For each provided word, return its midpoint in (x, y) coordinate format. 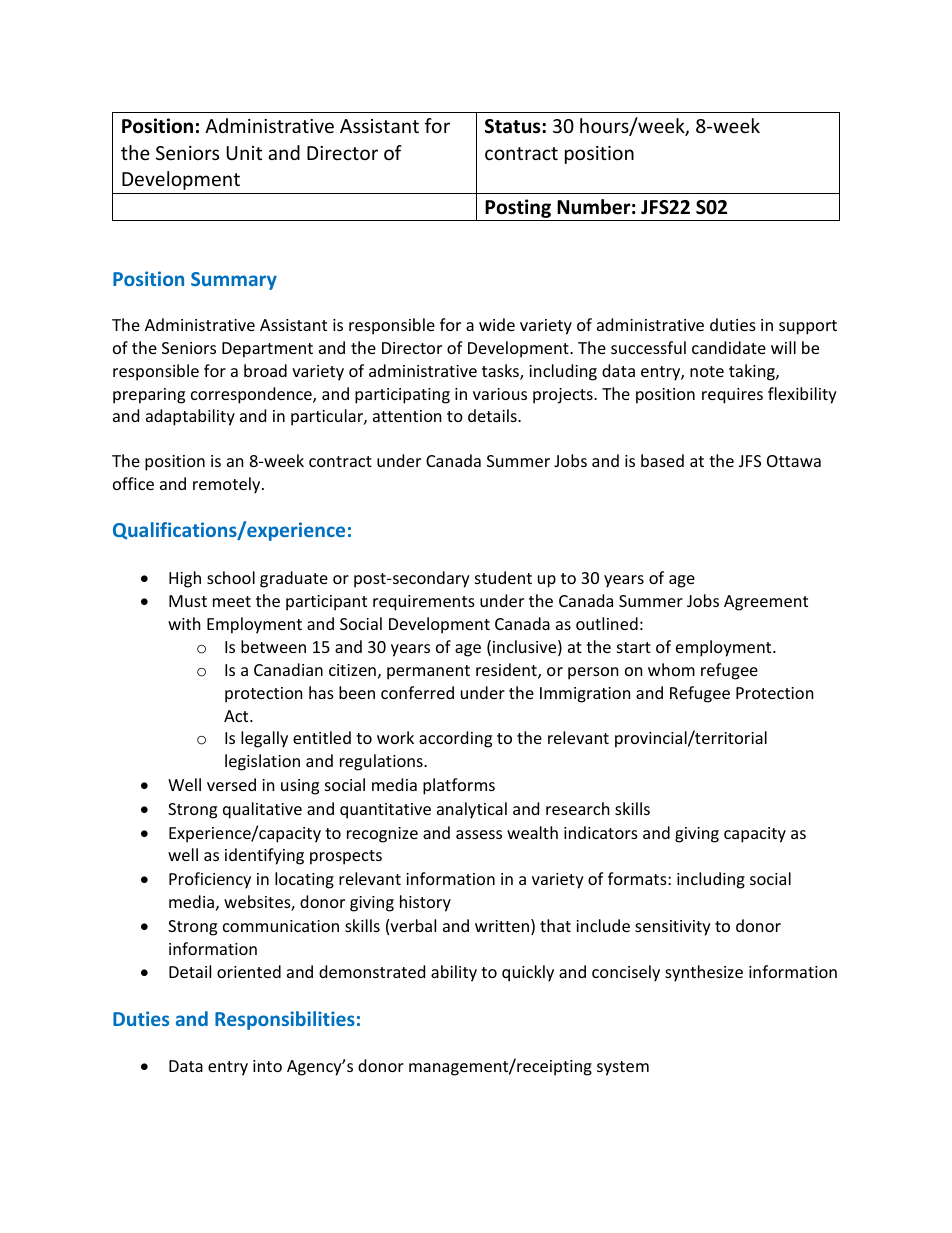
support (808, 327)
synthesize (704, 973)
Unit (244, 153)
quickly (528, 973)
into (267, 1066)
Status (514, 126)
